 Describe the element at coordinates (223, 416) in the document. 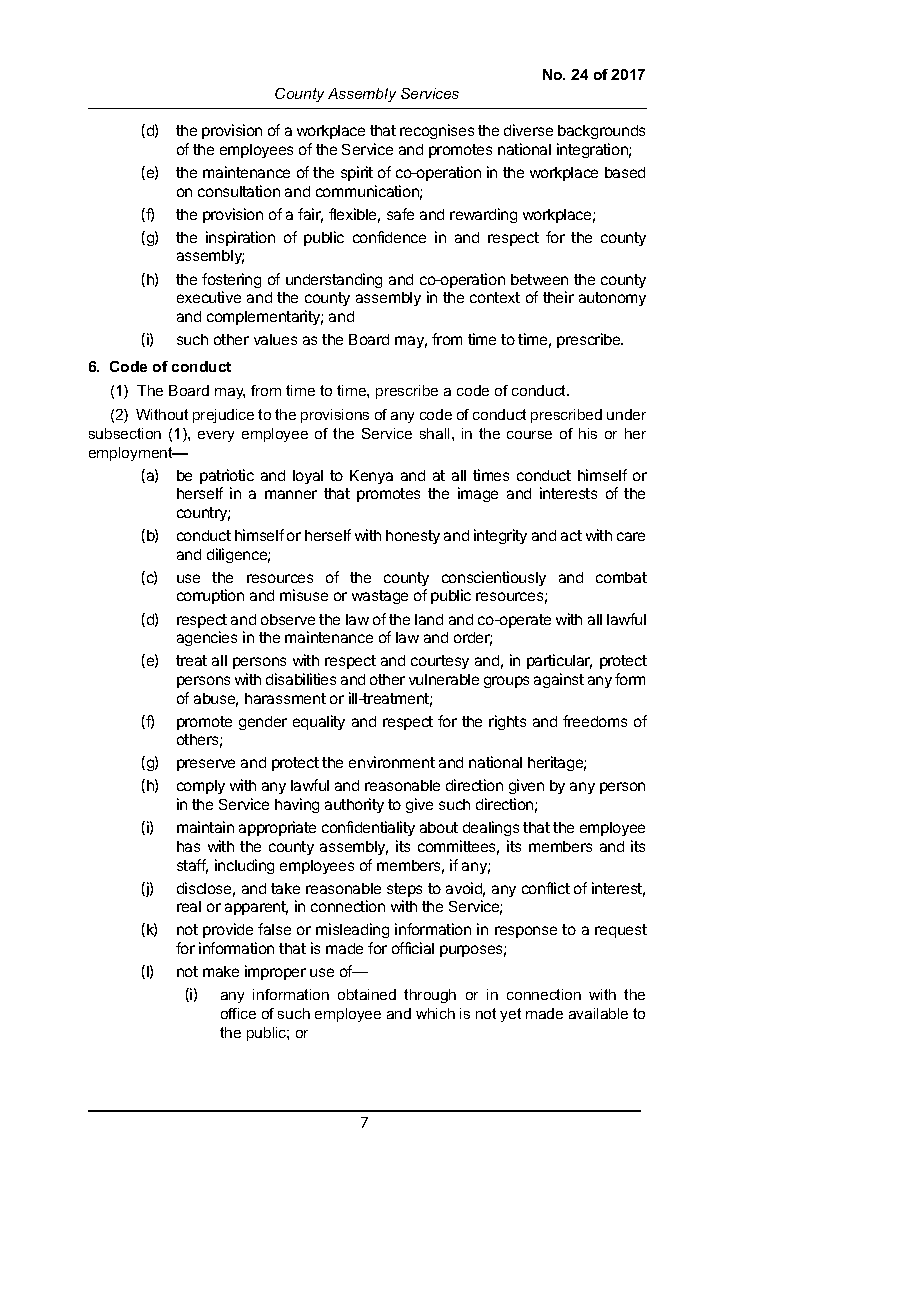

I see `prejudice` at that location.
